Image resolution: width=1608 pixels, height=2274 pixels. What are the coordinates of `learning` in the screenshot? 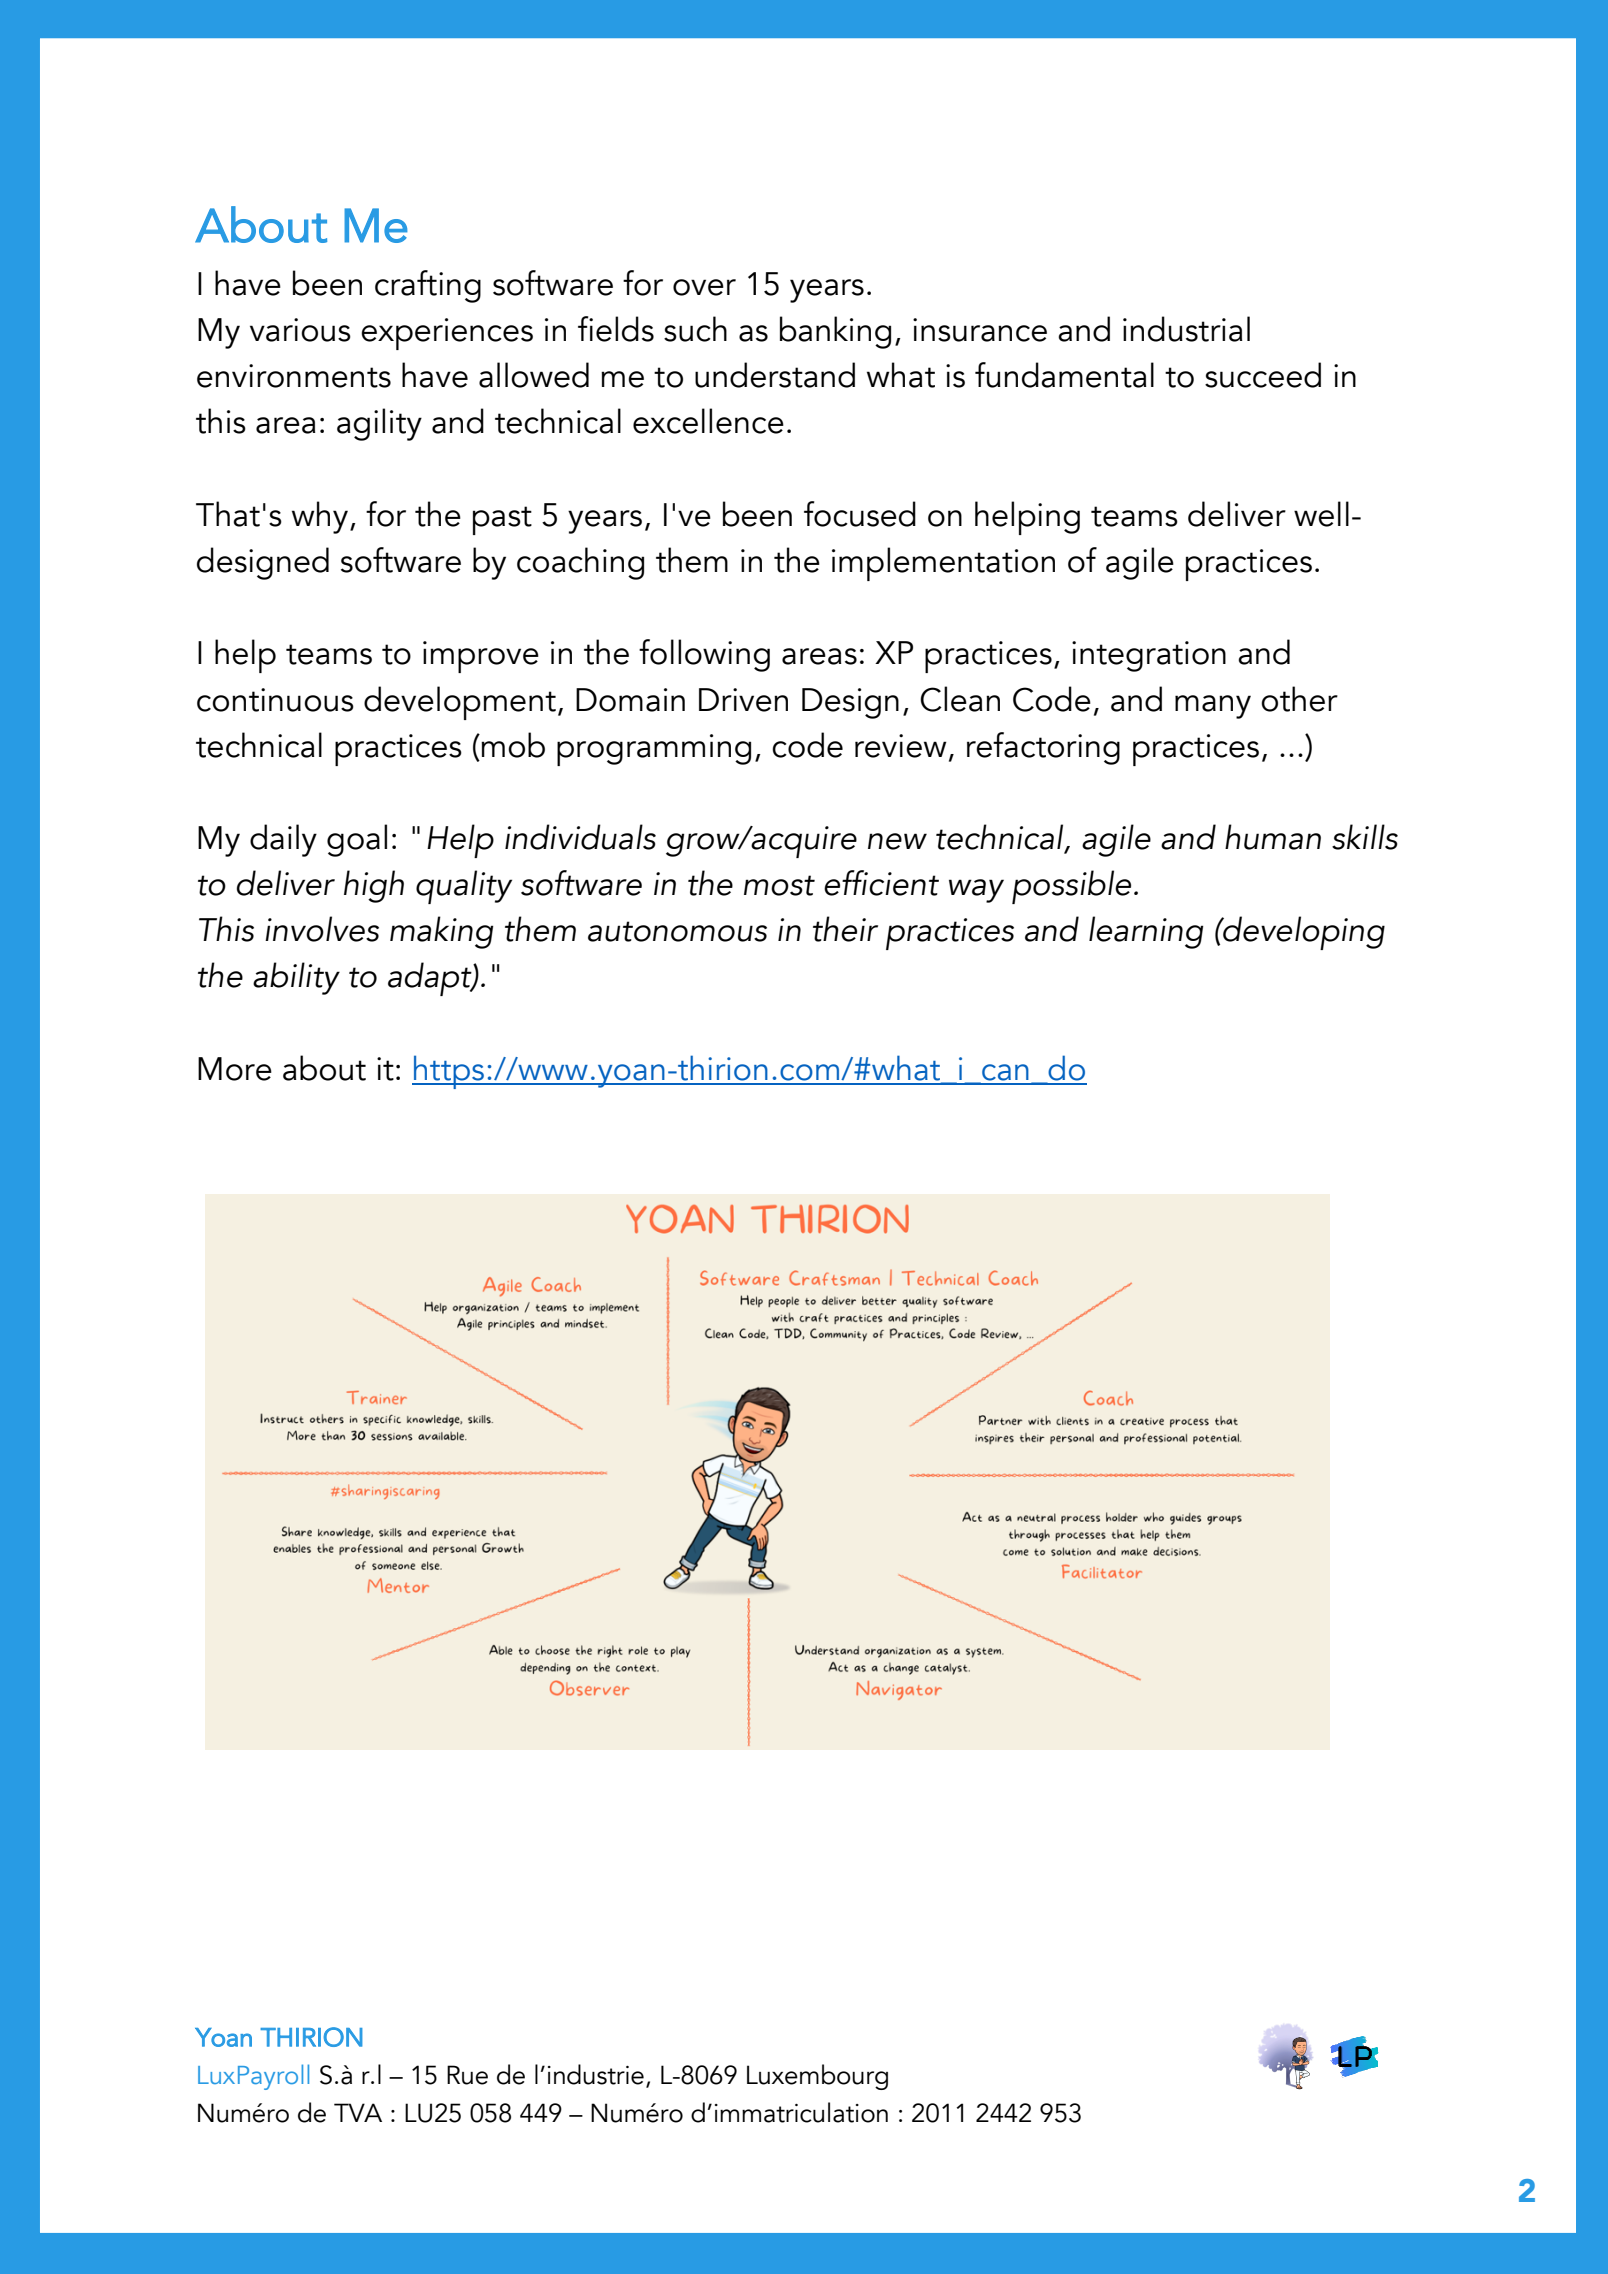 It's located at (1146, 932).
